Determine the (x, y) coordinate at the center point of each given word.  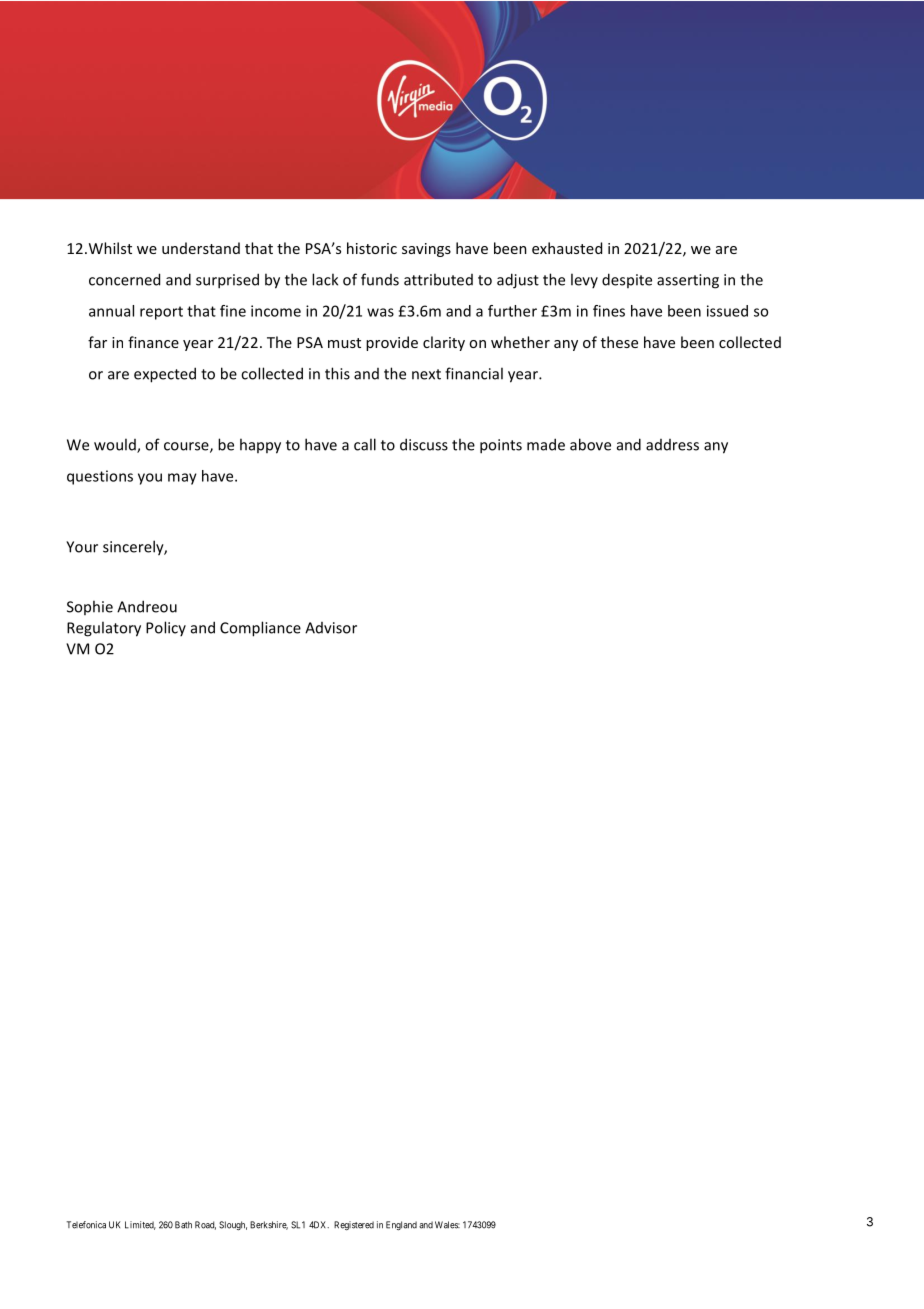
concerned (124, 279)
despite (627, 280)
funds (380, 279)
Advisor (331, 628)
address (672, 445)
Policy (166, 628)
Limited (140, 1225)
